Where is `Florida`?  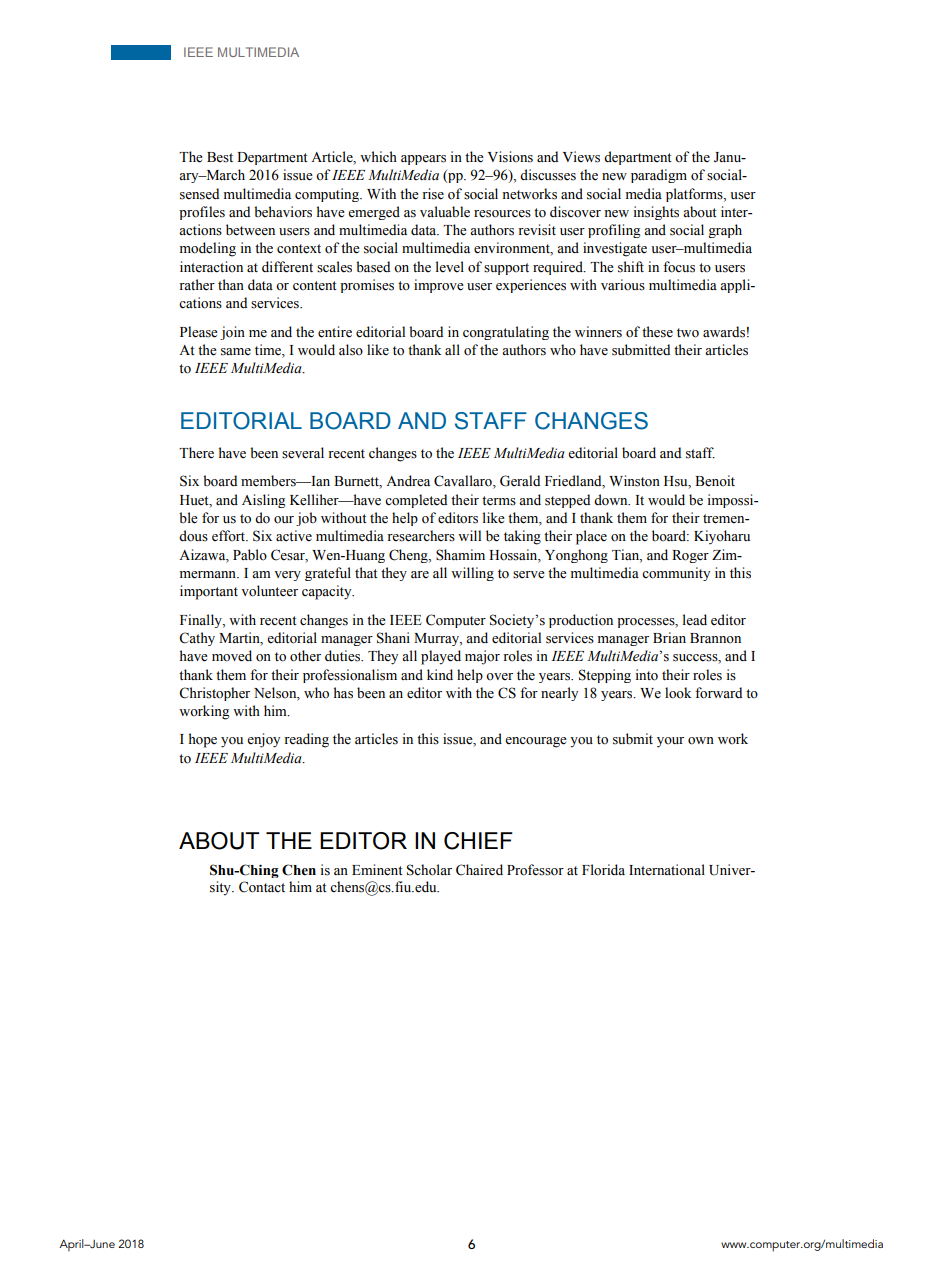
Florida is located at coordinates (603, 870).
